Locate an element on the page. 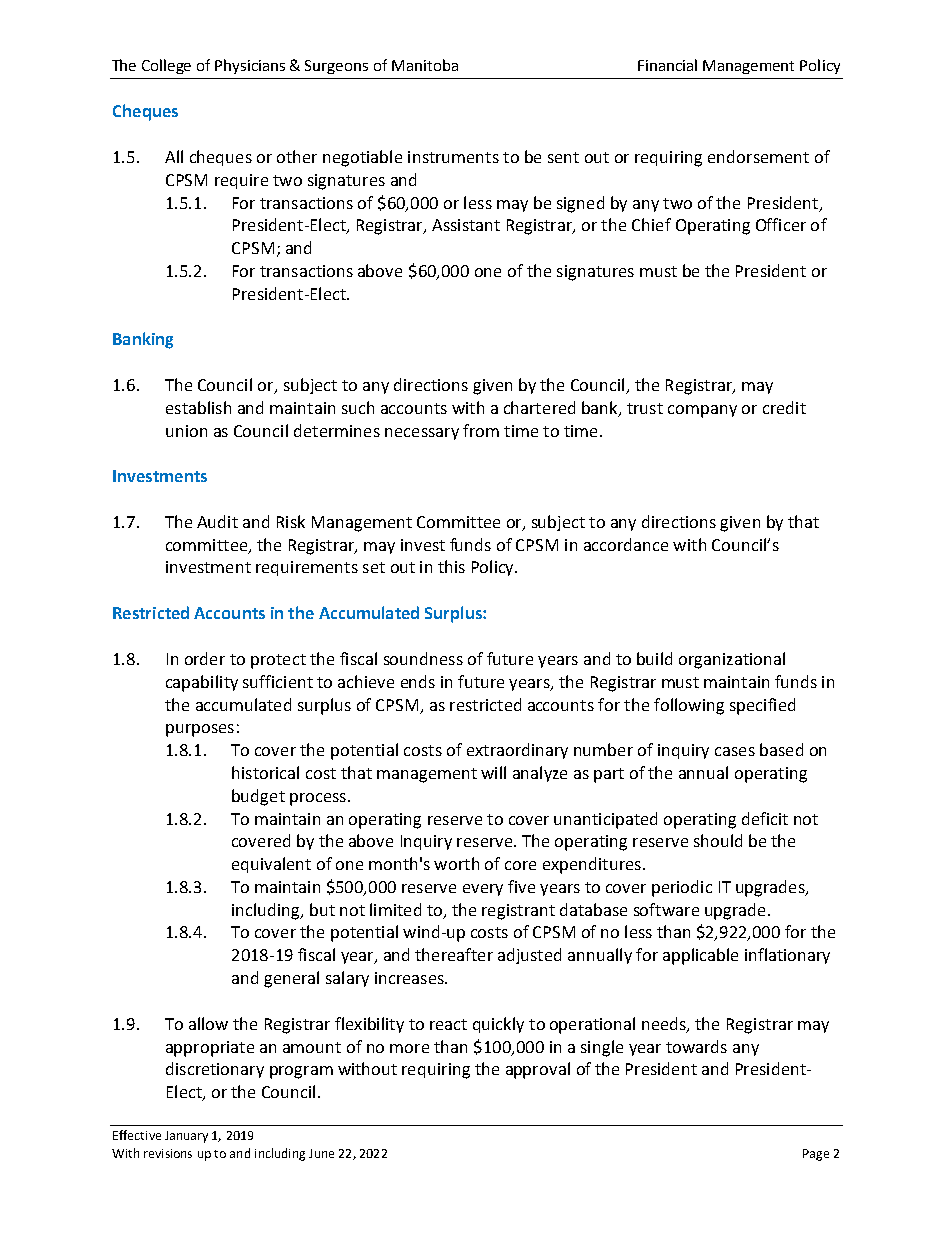 The height and width of the image is (1233, 952). Physicians is located at coordinates (250, 66).
